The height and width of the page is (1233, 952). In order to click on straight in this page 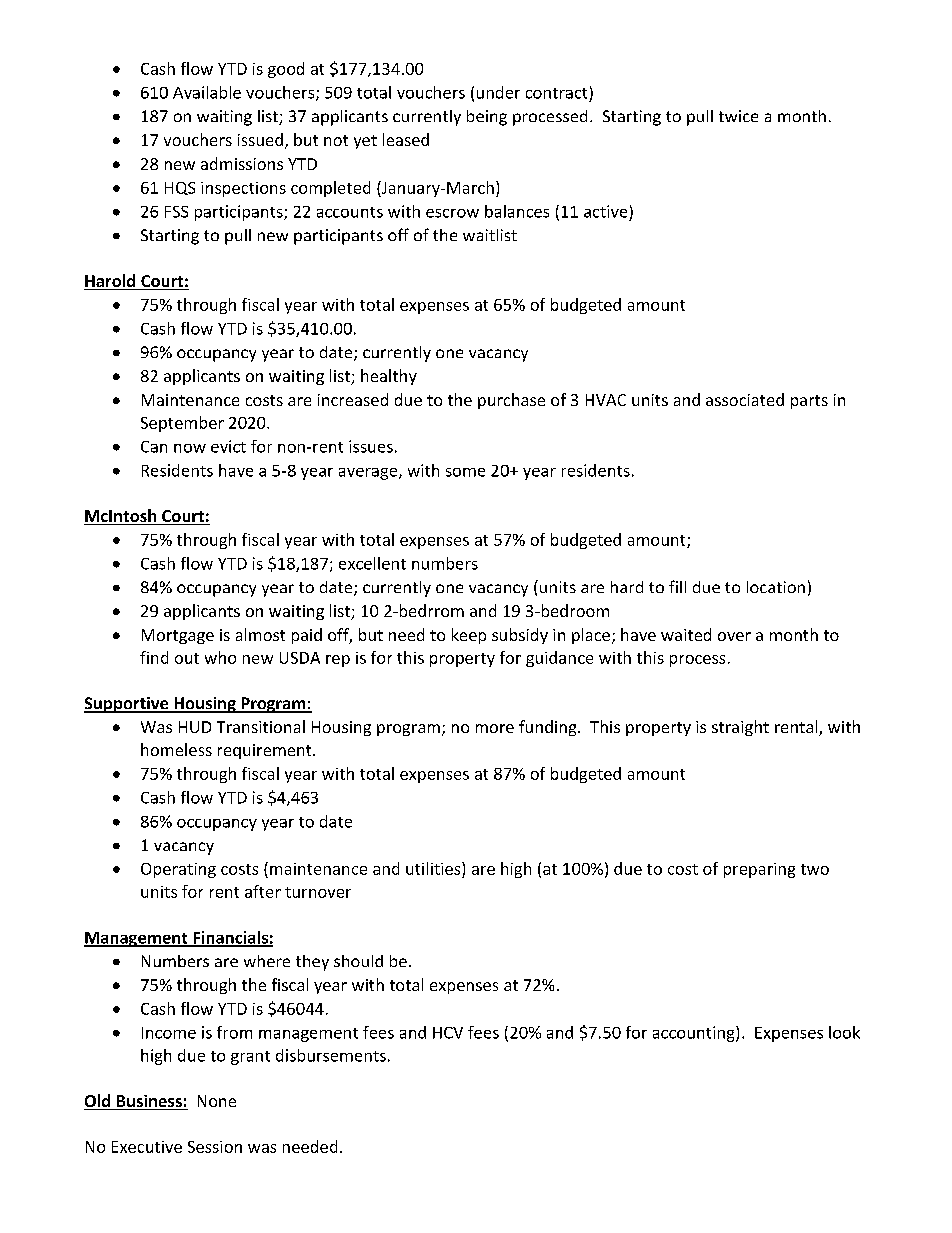, I will do `click(740, 728)`.
